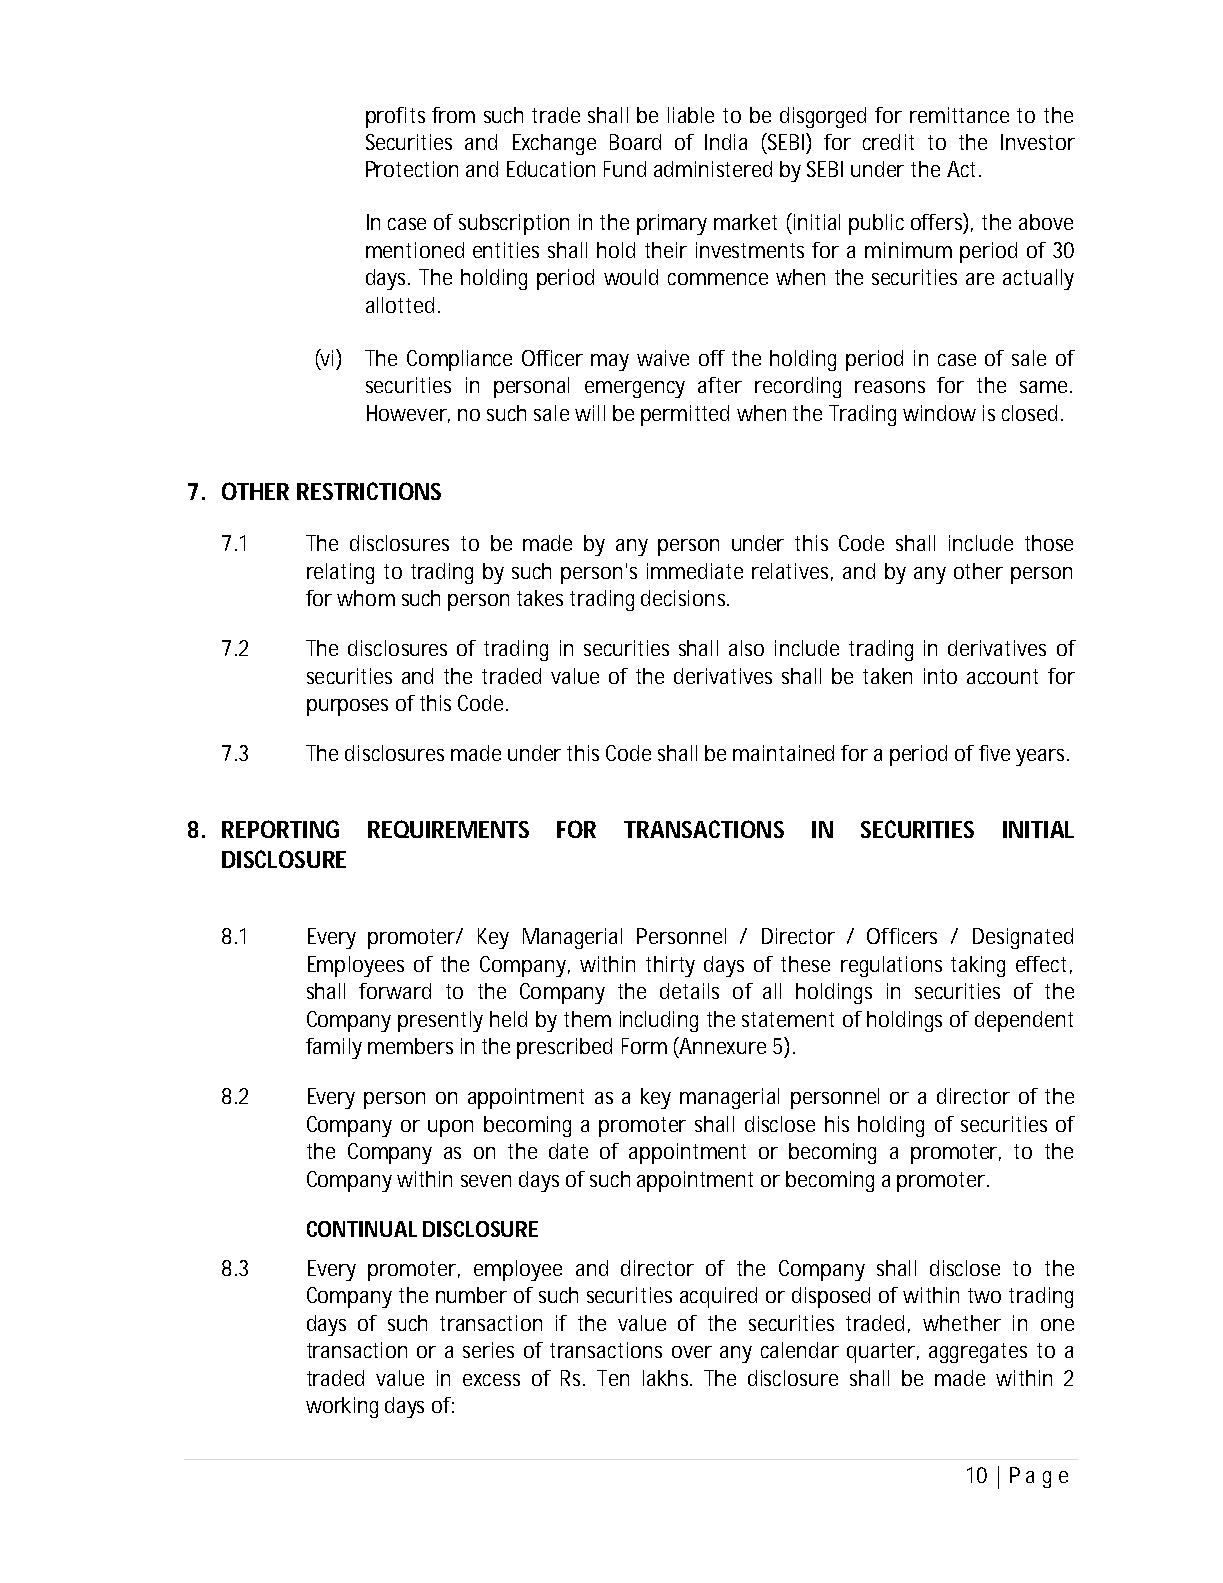 Image resolution: width=1223 pixels, height=1583 pixels. Describe the element at coordinates (692, 1352) in the document. I see `over` at that location.
